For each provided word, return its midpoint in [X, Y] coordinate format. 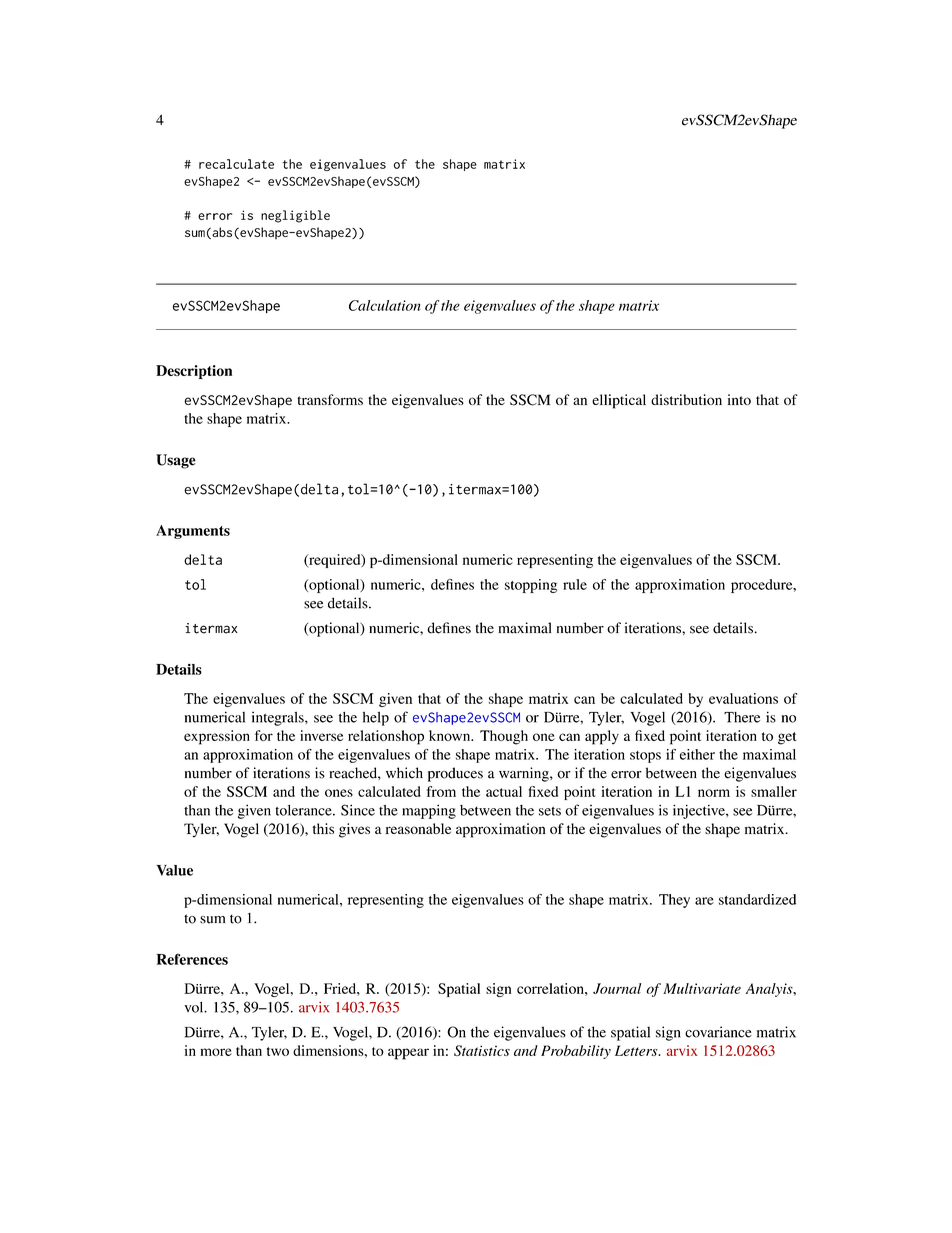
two [278, 1051]
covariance [718, 1032]
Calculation [384, 305]
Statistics [482, 1050]
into [739, 399]
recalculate [236, 164]
